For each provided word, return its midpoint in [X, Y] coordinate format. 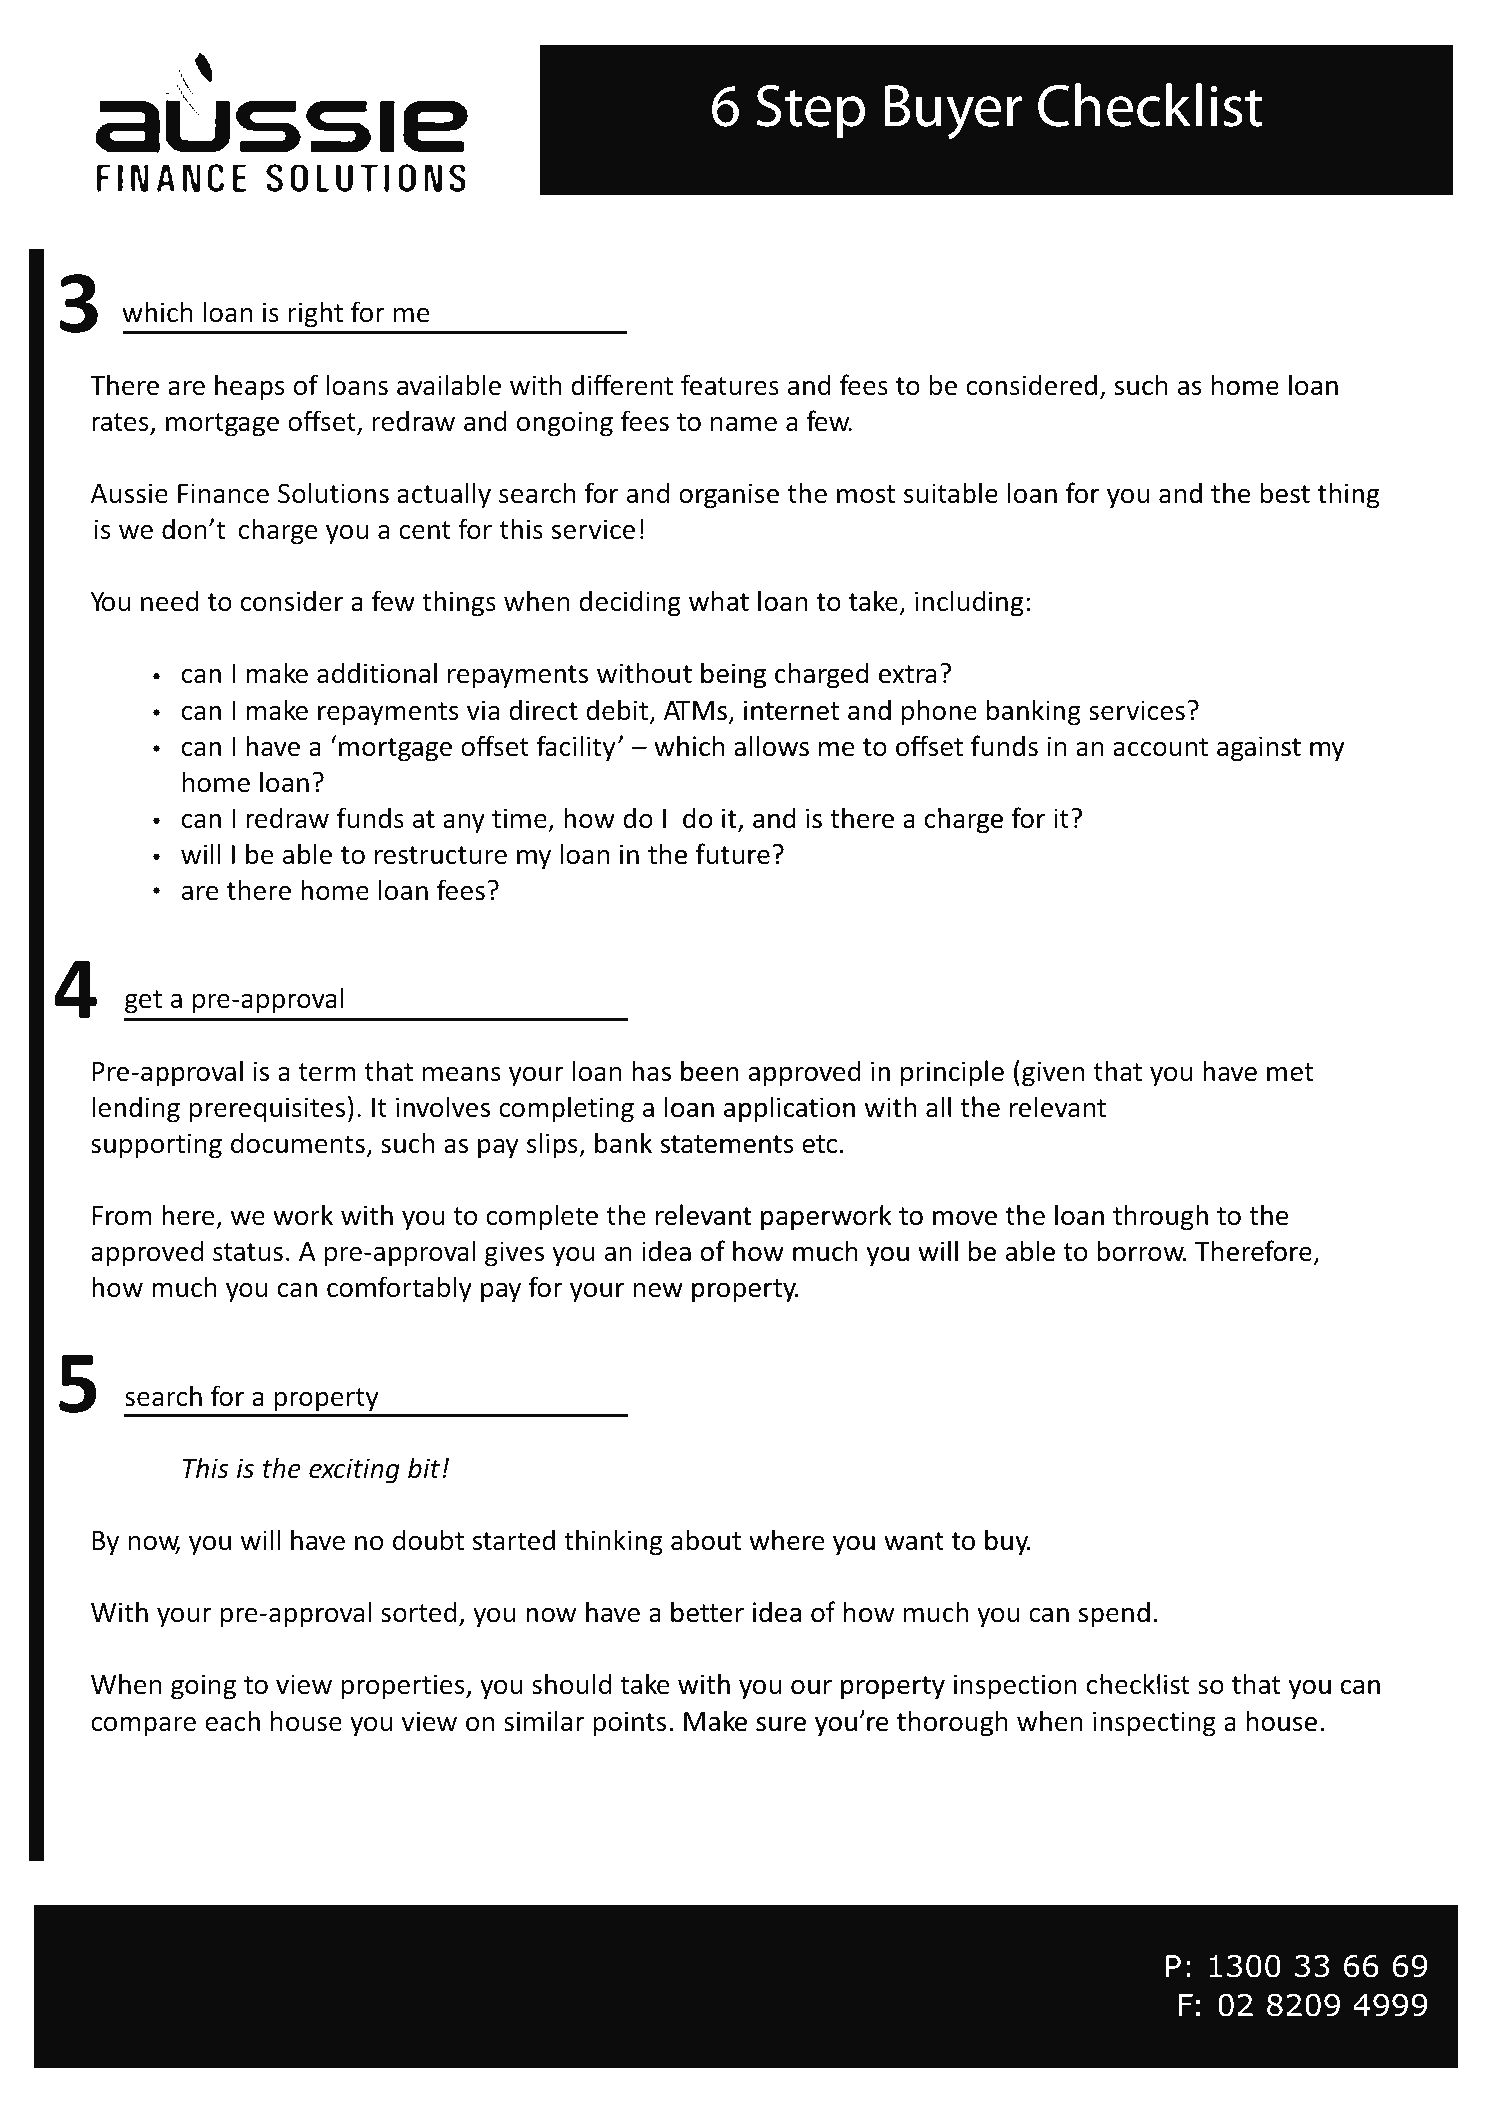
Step [810, 111]
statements [727, 1144]
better [707, 1611]
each [232, 1721]
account [1160, 747]
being [733, 675]
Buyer [953, 112]
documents [298, 1143]
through [1160, 1217]
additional [377, 673]
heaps [249, 387]
